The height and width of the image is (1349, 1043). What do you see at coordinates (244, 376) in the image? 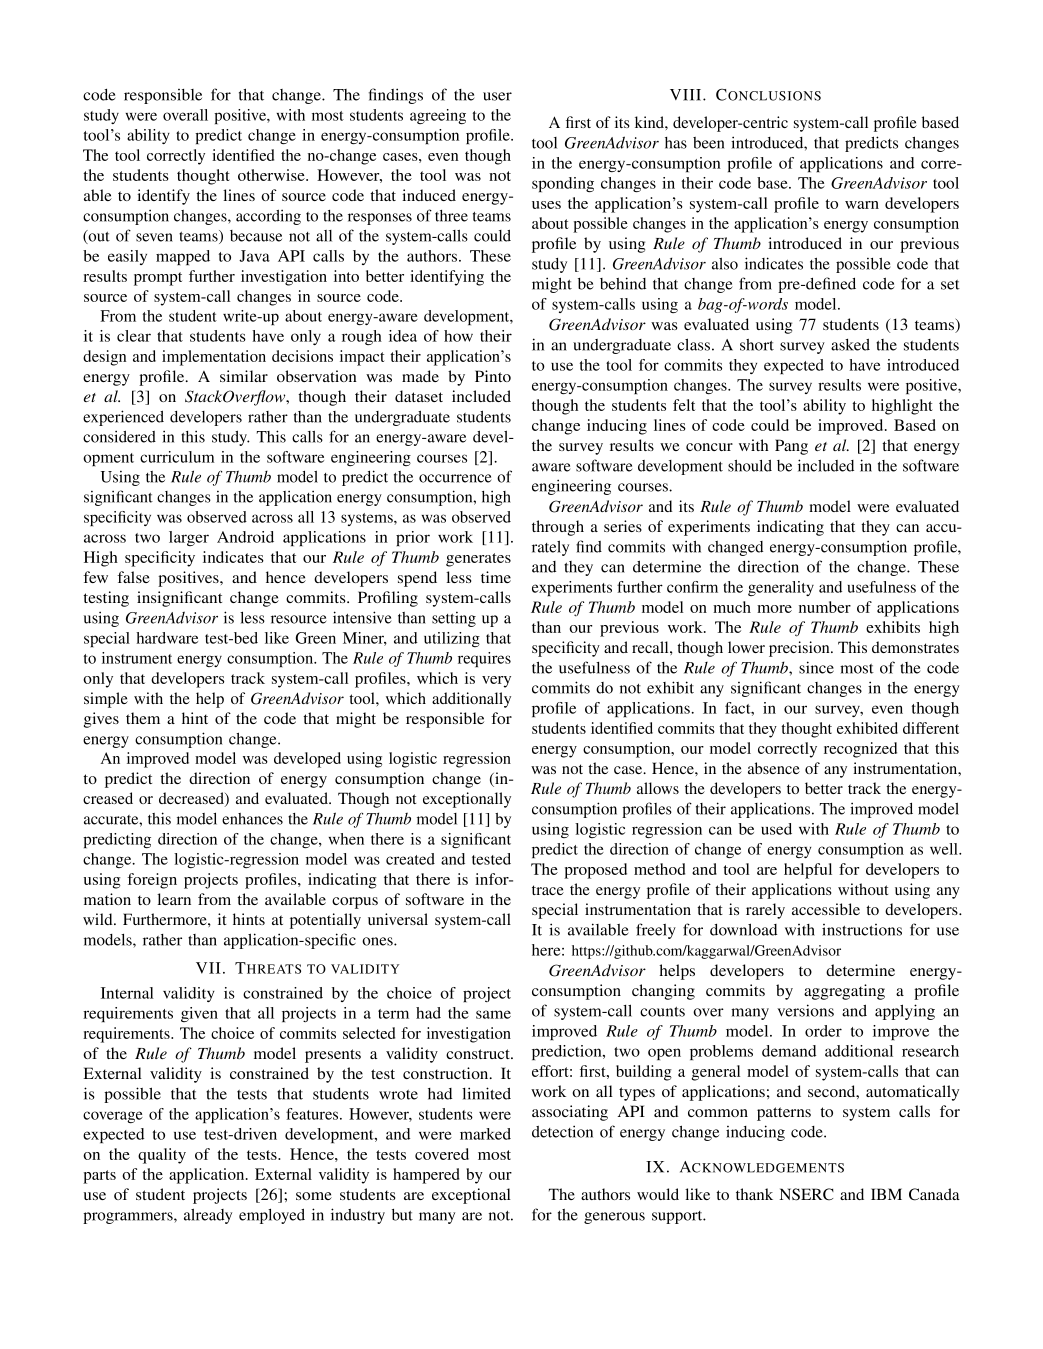
I see `similar` at bounding box center [244, 376].
